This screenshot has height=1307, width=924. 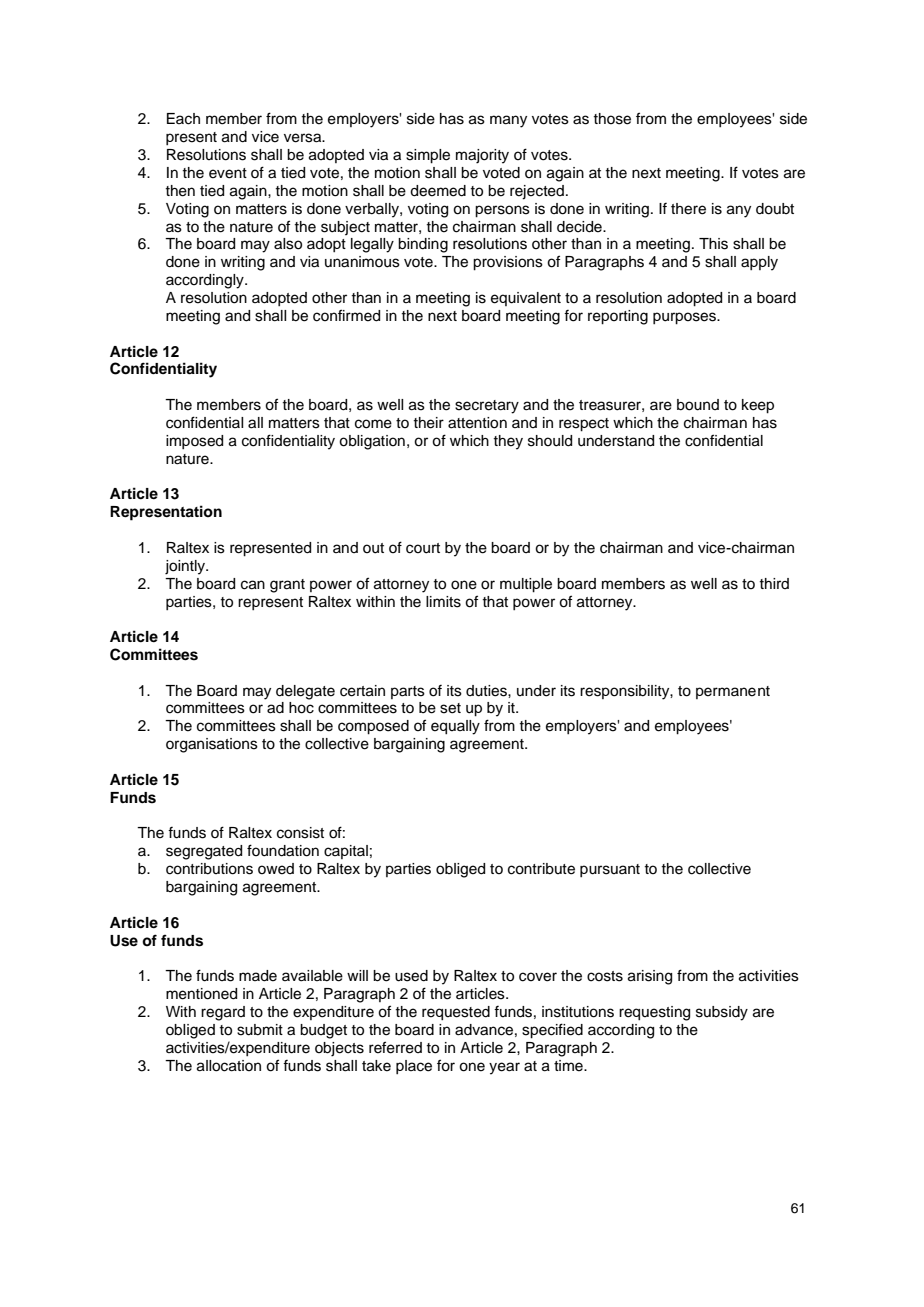 What do you see at coordinates (260, 1030) in the screenshot?
I see `submit` at bounding box center [260, 1030].
